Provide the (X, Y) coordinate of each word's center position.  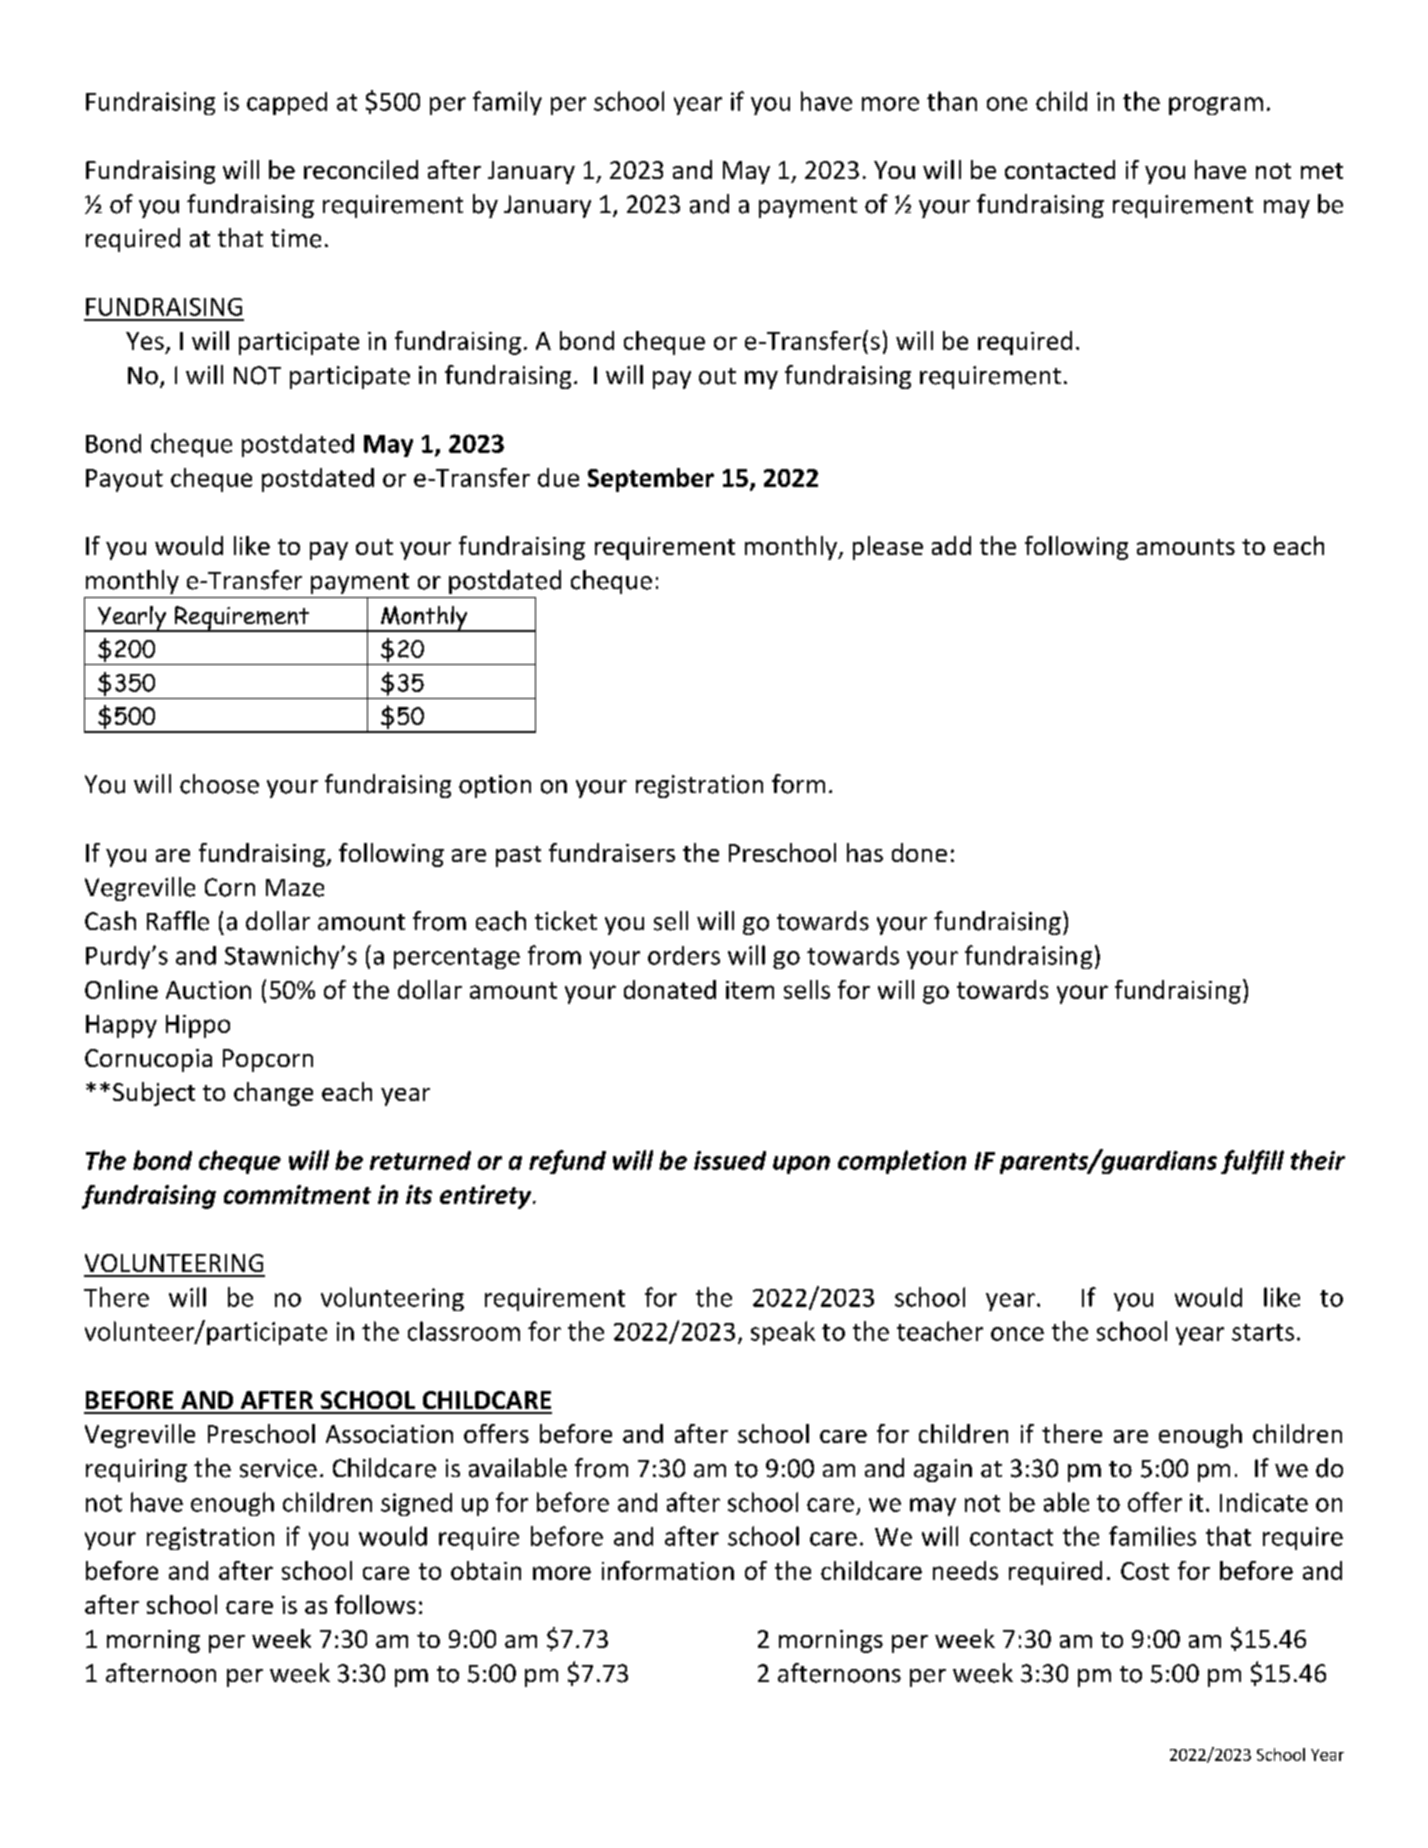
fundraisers (612, 852)
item (750, 990)
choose (219, 784)
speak (783, 1333)
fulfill (1252, 1162)
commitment (297, 1194)
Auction (208, 990)
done (919, 852)
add (951, 545)
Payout (124, 480)
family (507, 103)
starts (1263, 1332)
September (651, 480)
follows (375, 1604)
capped (287, 103)
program (1216, 106)
